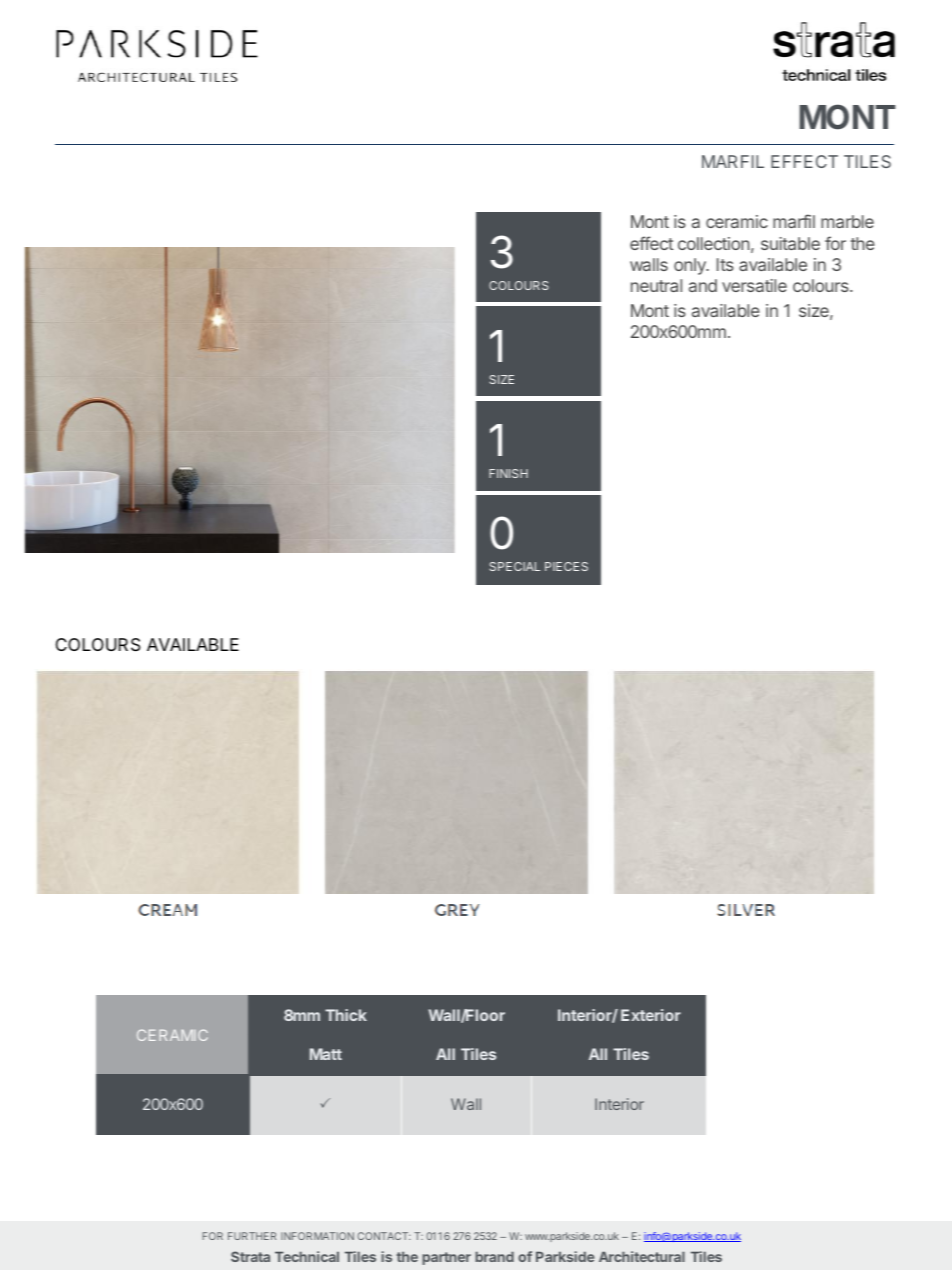 The image size is (952, 1270). Describe the element at coordinates (754, 285) in the screenshot. I see `versatile` at that location.
